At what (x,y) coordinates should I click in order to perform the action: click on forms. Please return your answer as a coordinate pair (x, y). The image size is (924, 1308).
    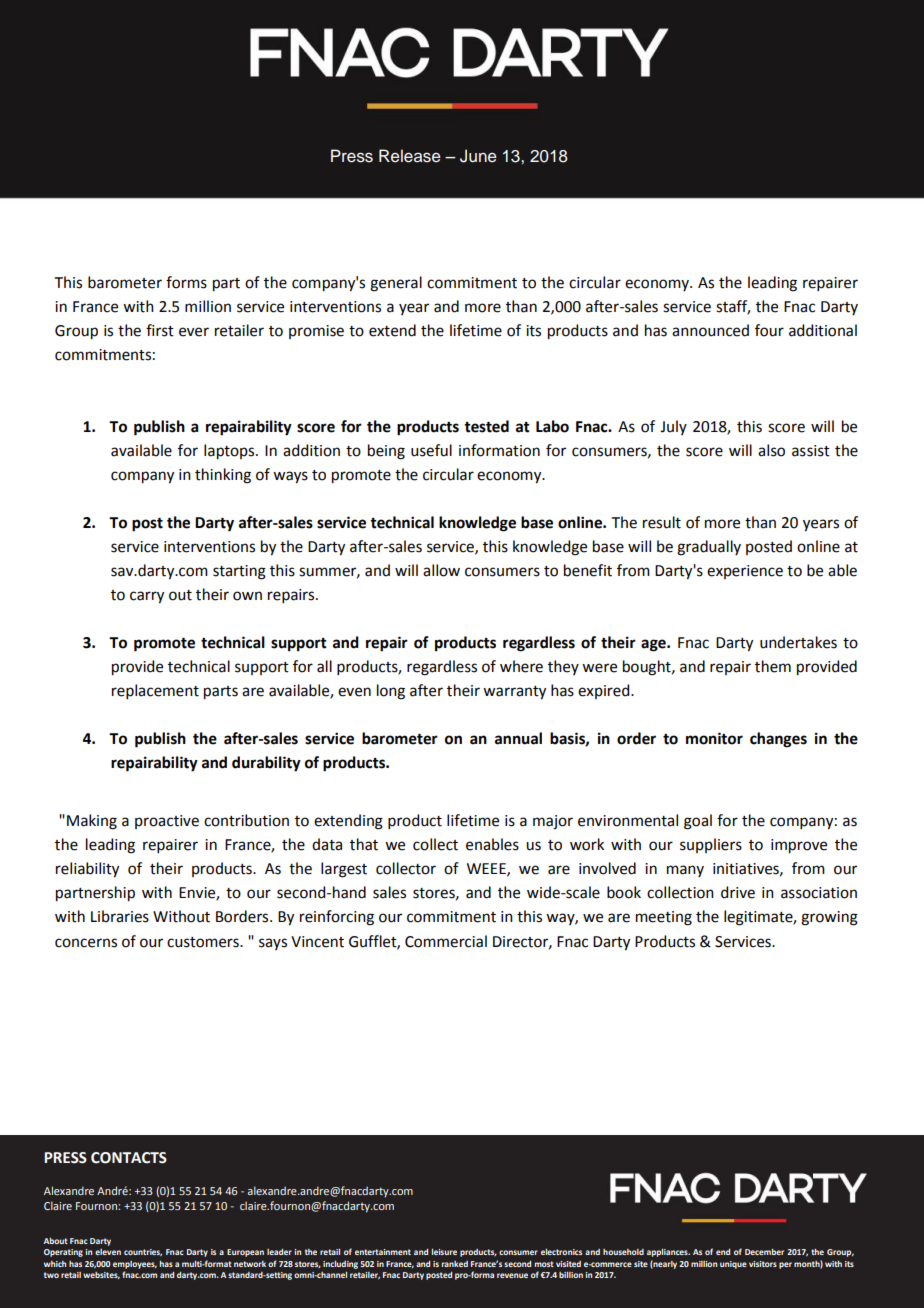
    Looking at the image, I should click on (186, 282).
